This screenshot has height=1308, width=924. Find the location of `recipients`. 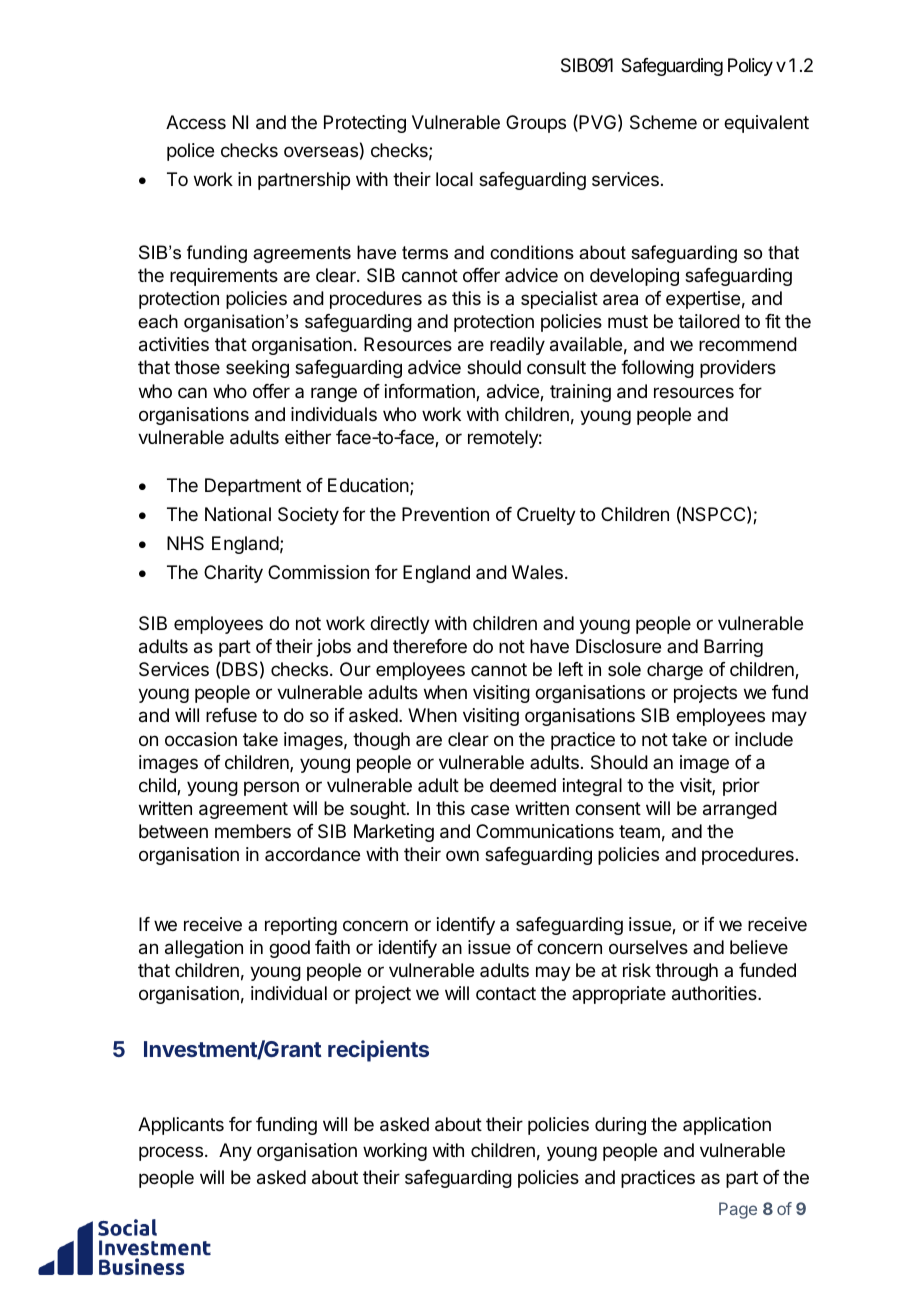

recipients is located at coordinates (378, 1051).
